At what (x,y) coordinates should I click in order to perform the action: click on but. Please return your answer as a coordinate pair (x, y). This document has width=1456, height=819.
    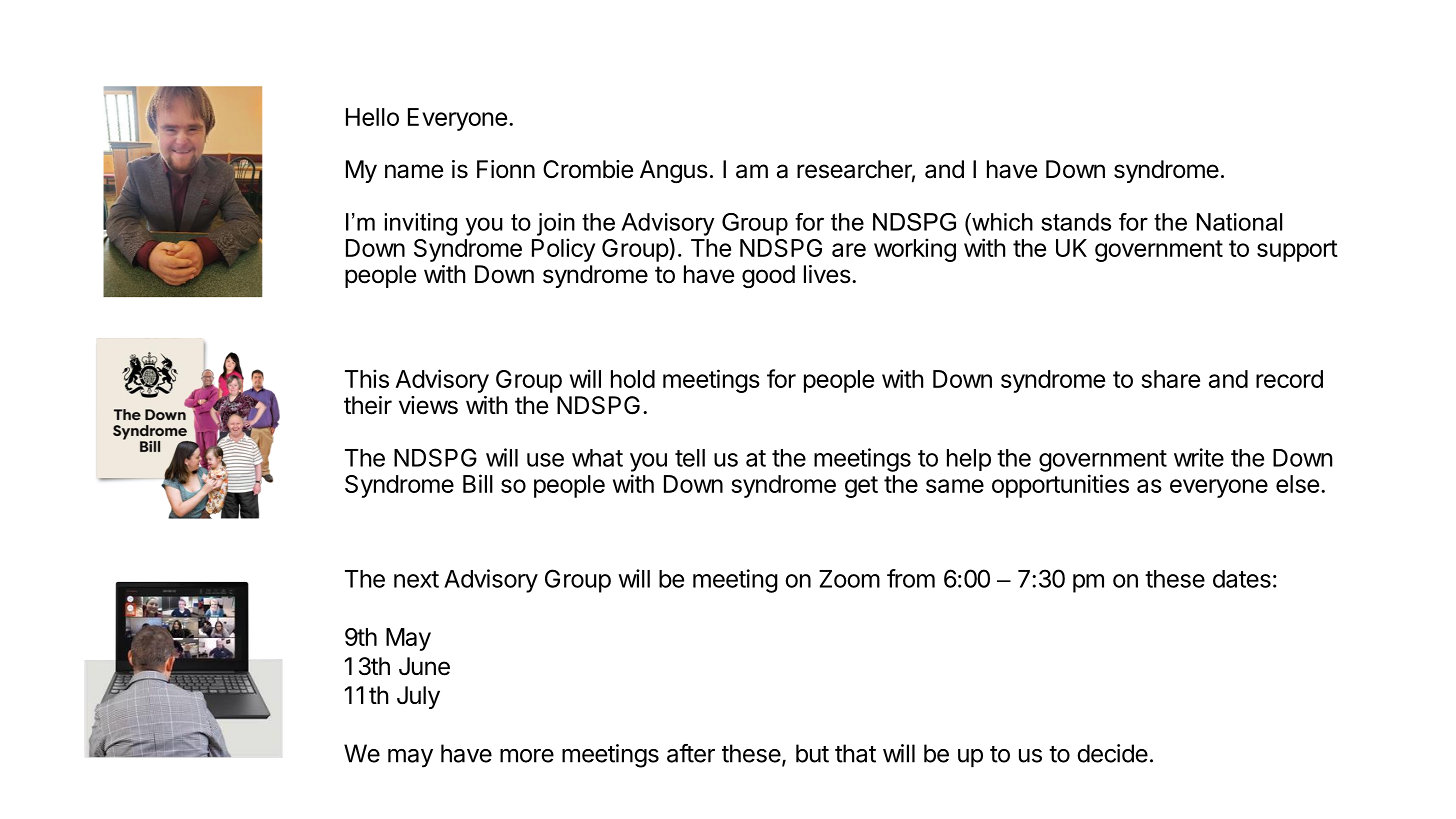
    Looking at the image, I should click on (812, 753).
